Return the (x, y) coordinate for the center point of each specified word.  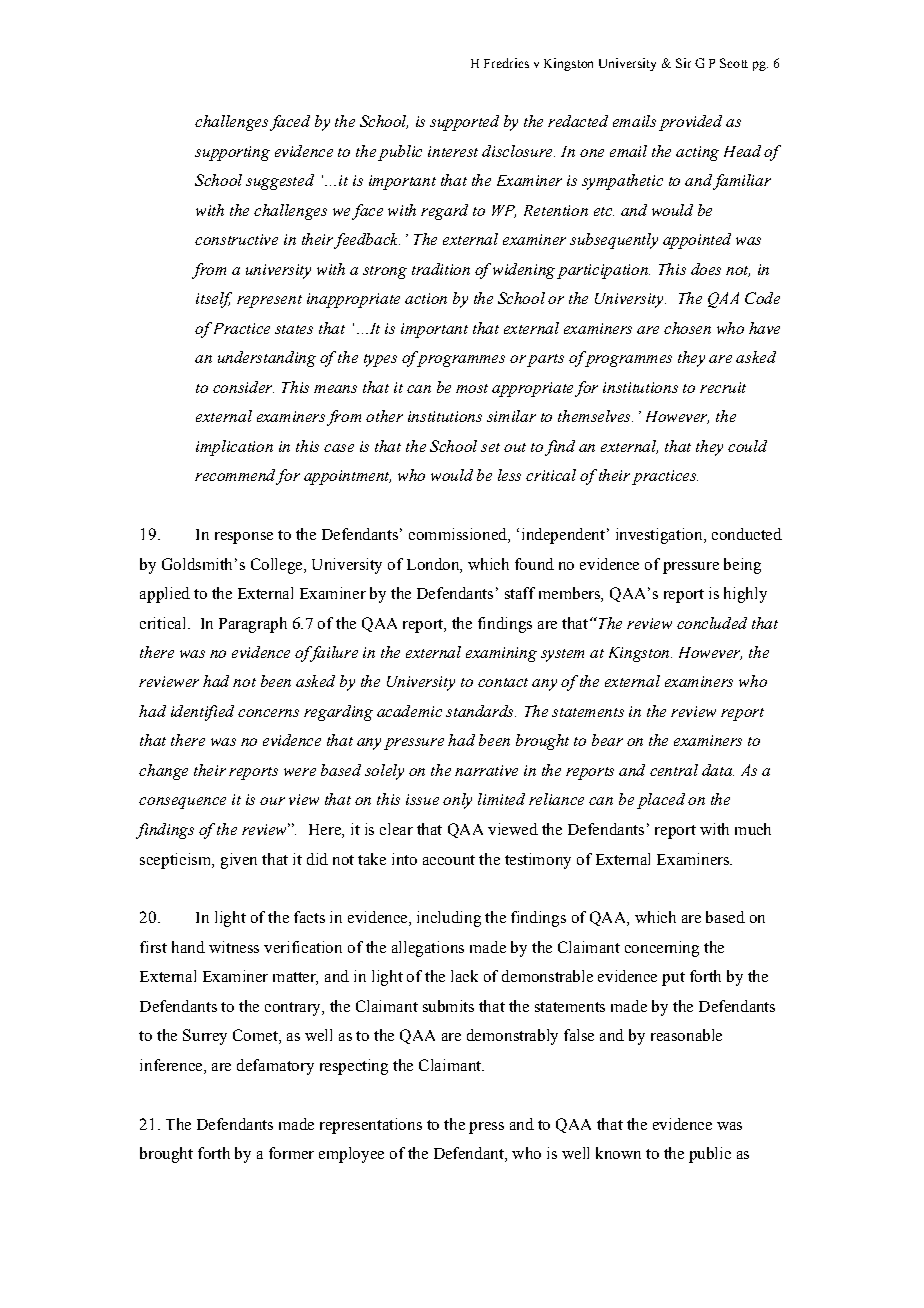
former (291, 1153)
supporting (232, 153)
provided (690, 123)
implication (234, 448)
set (490, 447)
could (747, 446)
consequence (182, 803)
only (457, 801)
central (674, 770)
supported (464, 123)
